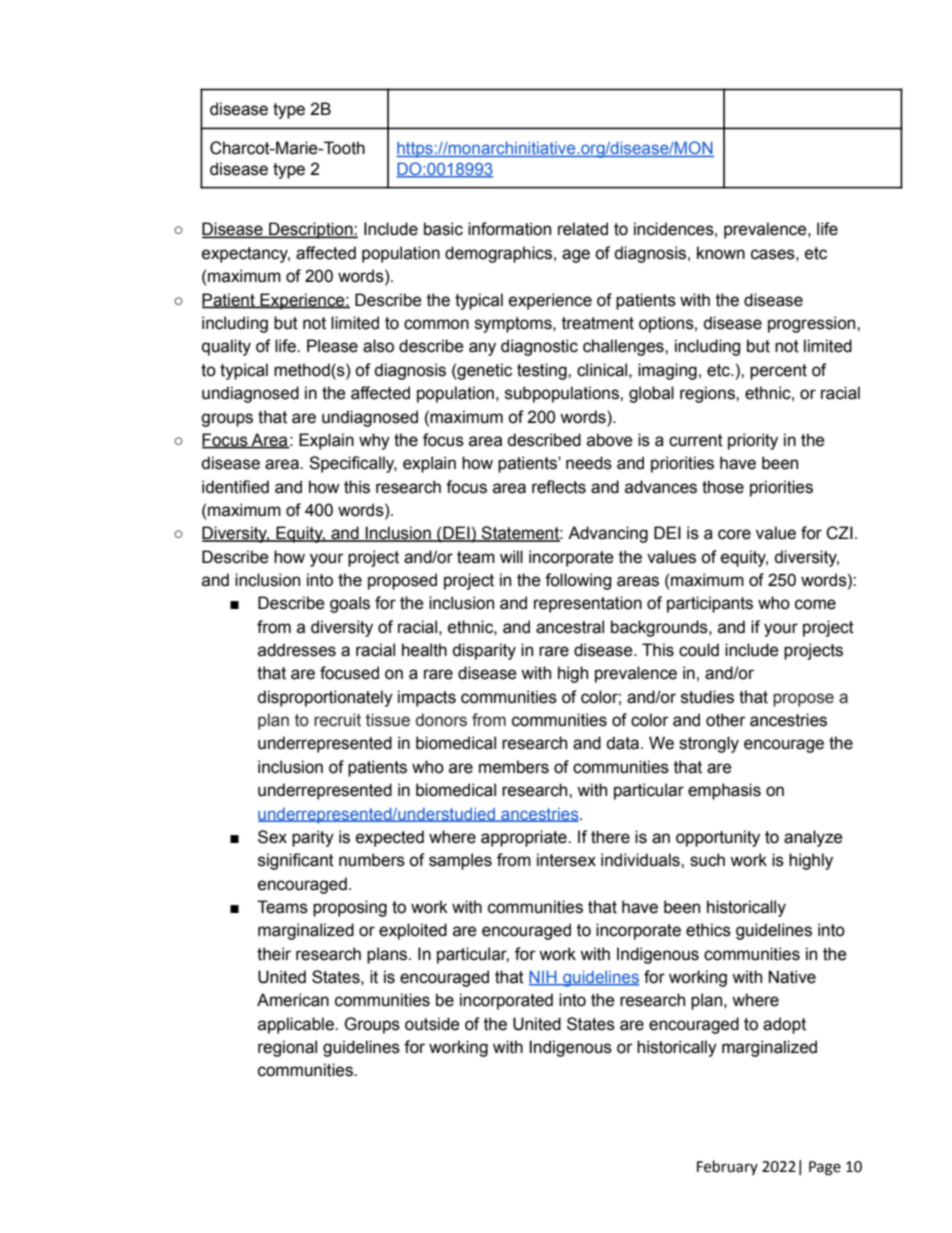  What do you see at coordinates (721, 253) in the page?
I see `known` at bounding box center [721, 253].
